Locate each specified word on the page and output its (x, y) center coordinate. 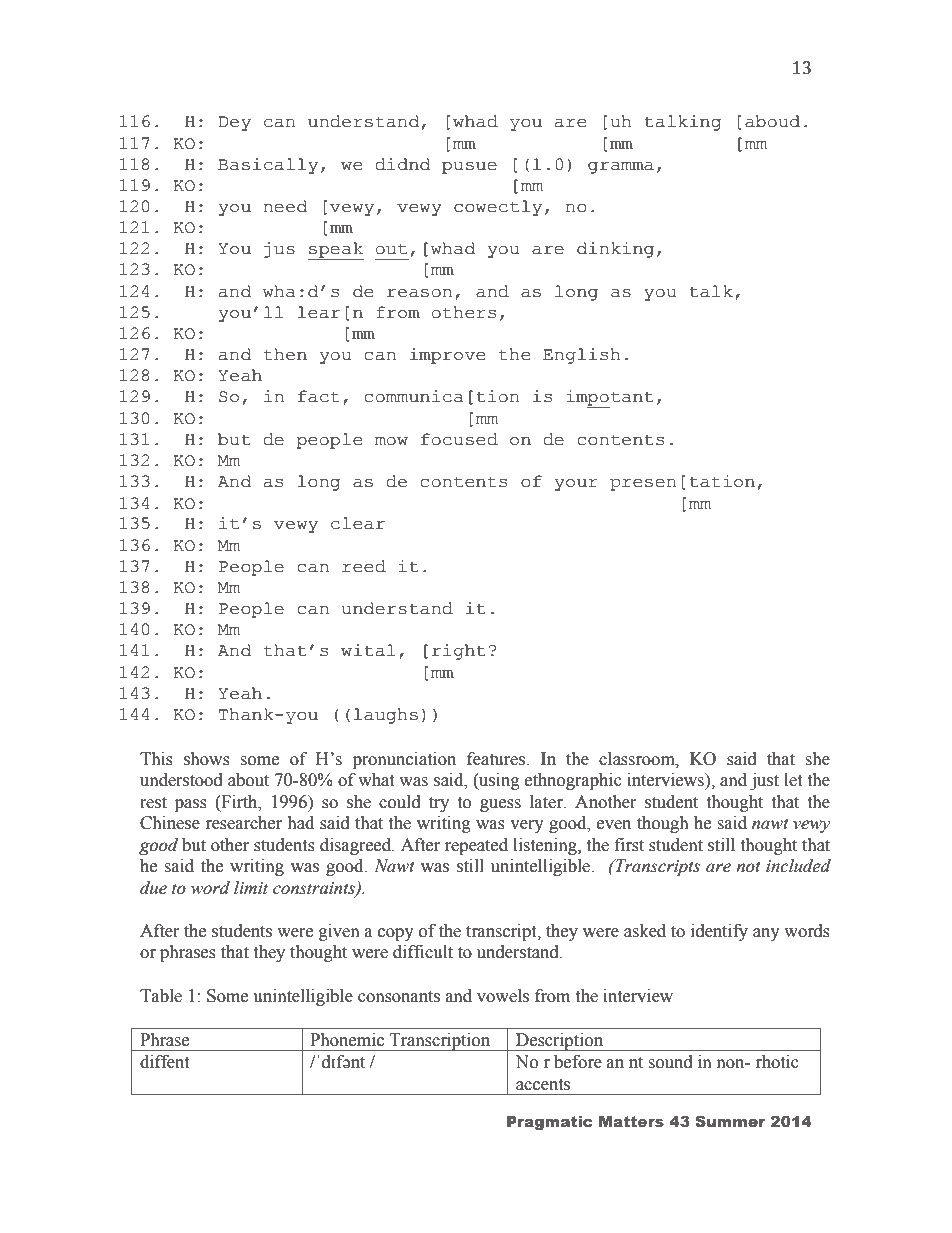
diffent (164, 1062)
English (582, 356)
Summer (730, 1121)
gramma (621, 168)
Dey (235, 123)
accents (543, 1085)
